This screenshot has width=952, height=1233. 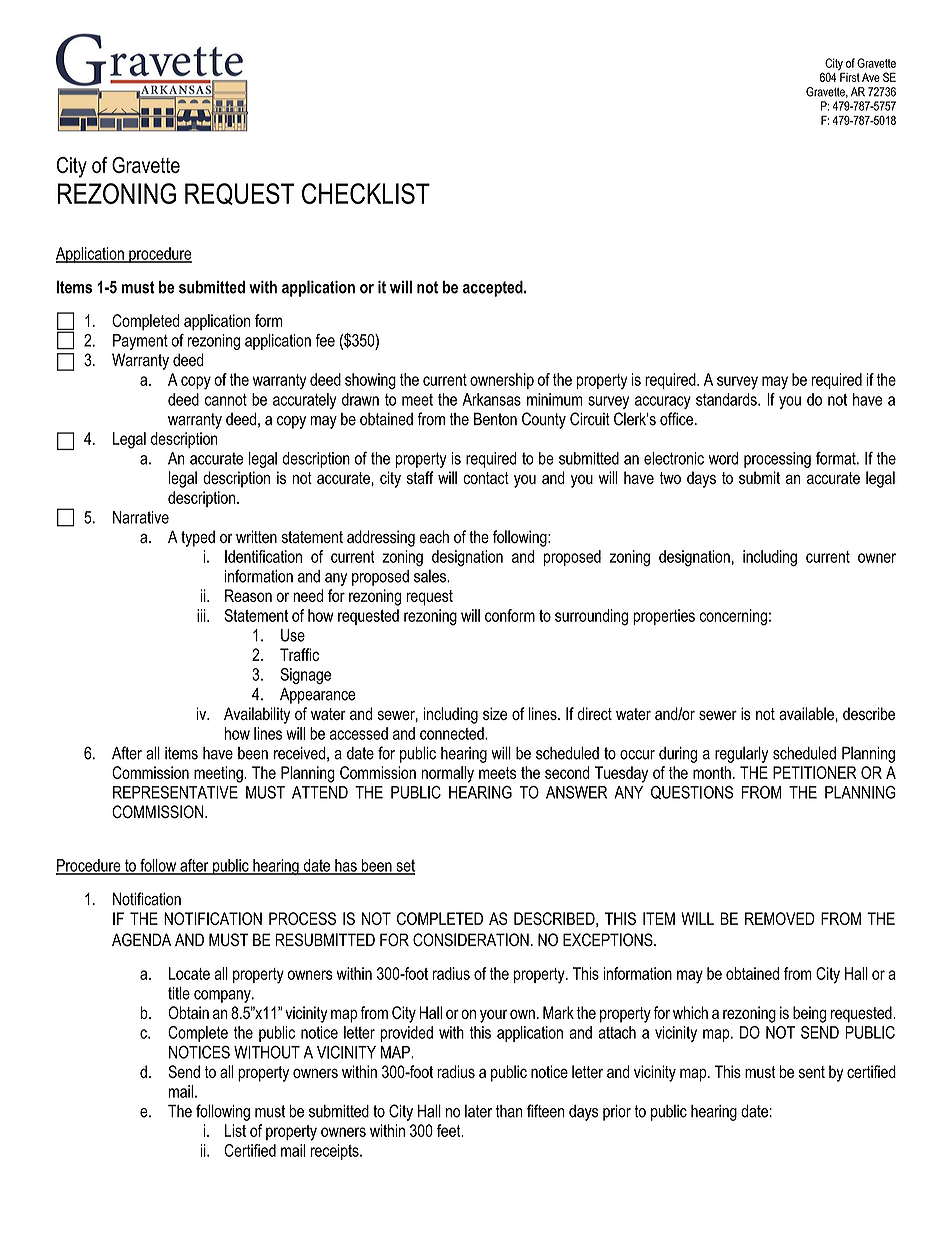 What do you see at coordinates (198, 538) in the screenshot?
I see `typed` at bounding box center [198, 538].
